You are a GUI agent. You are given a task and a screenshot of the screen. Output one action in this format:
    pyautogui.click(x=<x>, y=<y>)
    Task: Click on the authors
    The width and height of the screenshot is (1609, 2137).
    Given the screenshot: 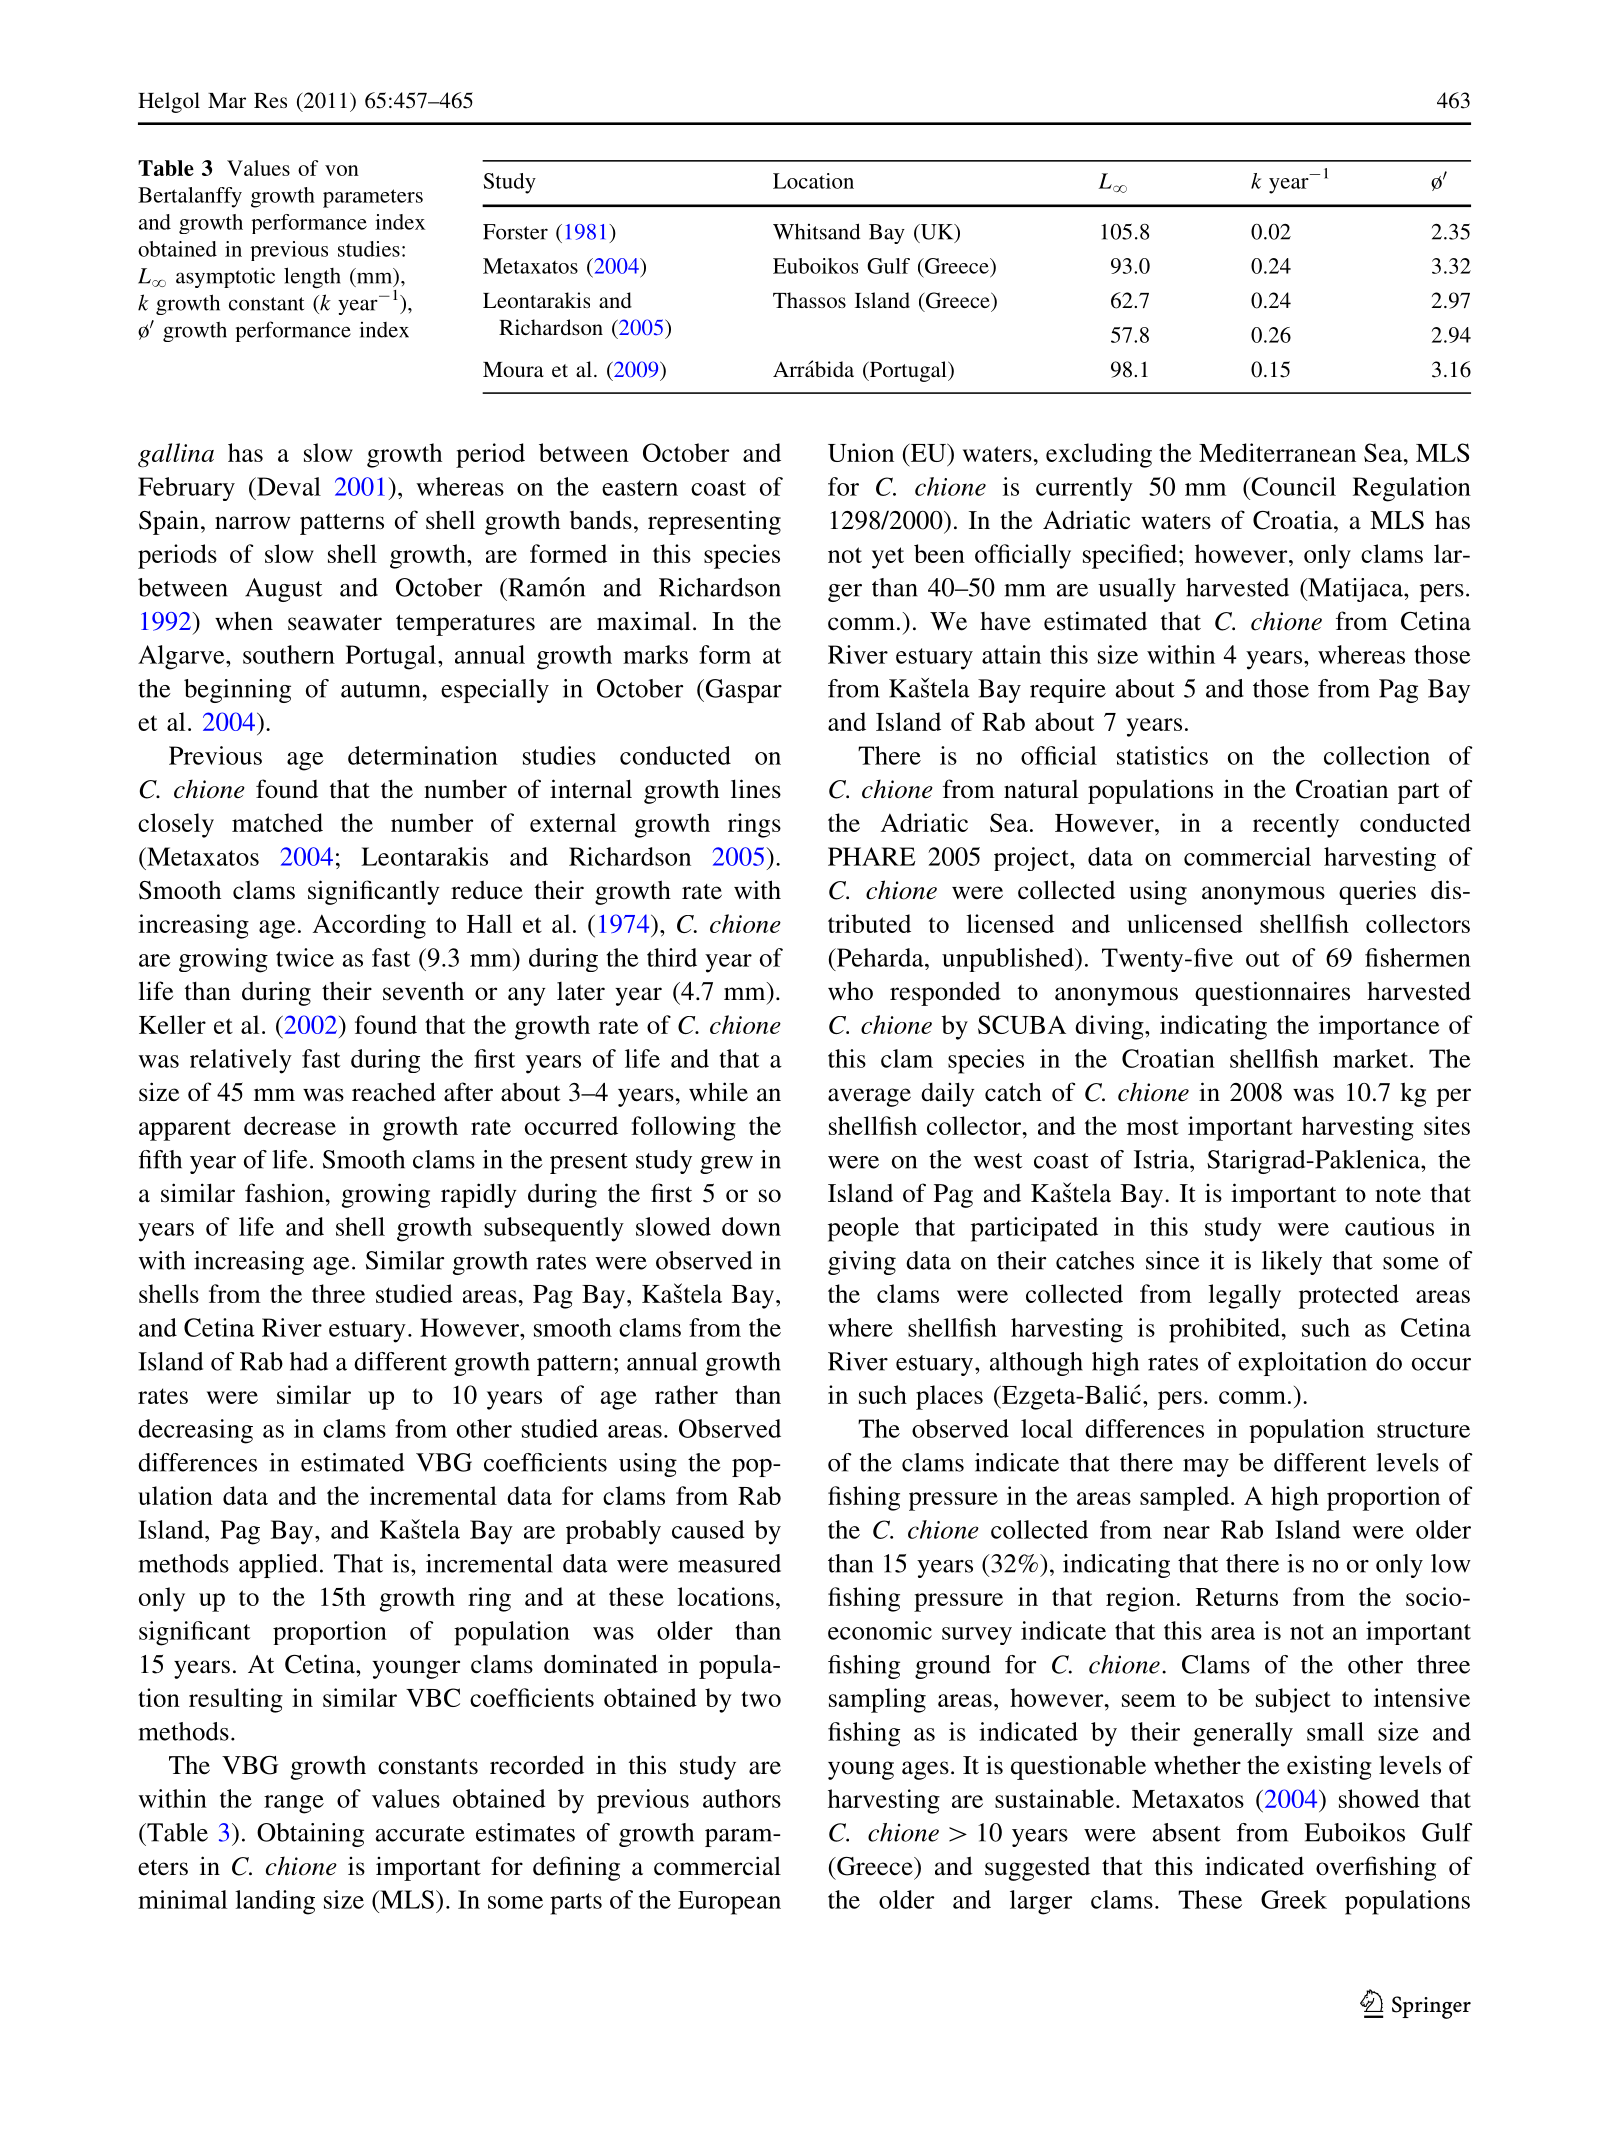 What is the action you would take?
    pyautogui.click(x=742, y=1798)
